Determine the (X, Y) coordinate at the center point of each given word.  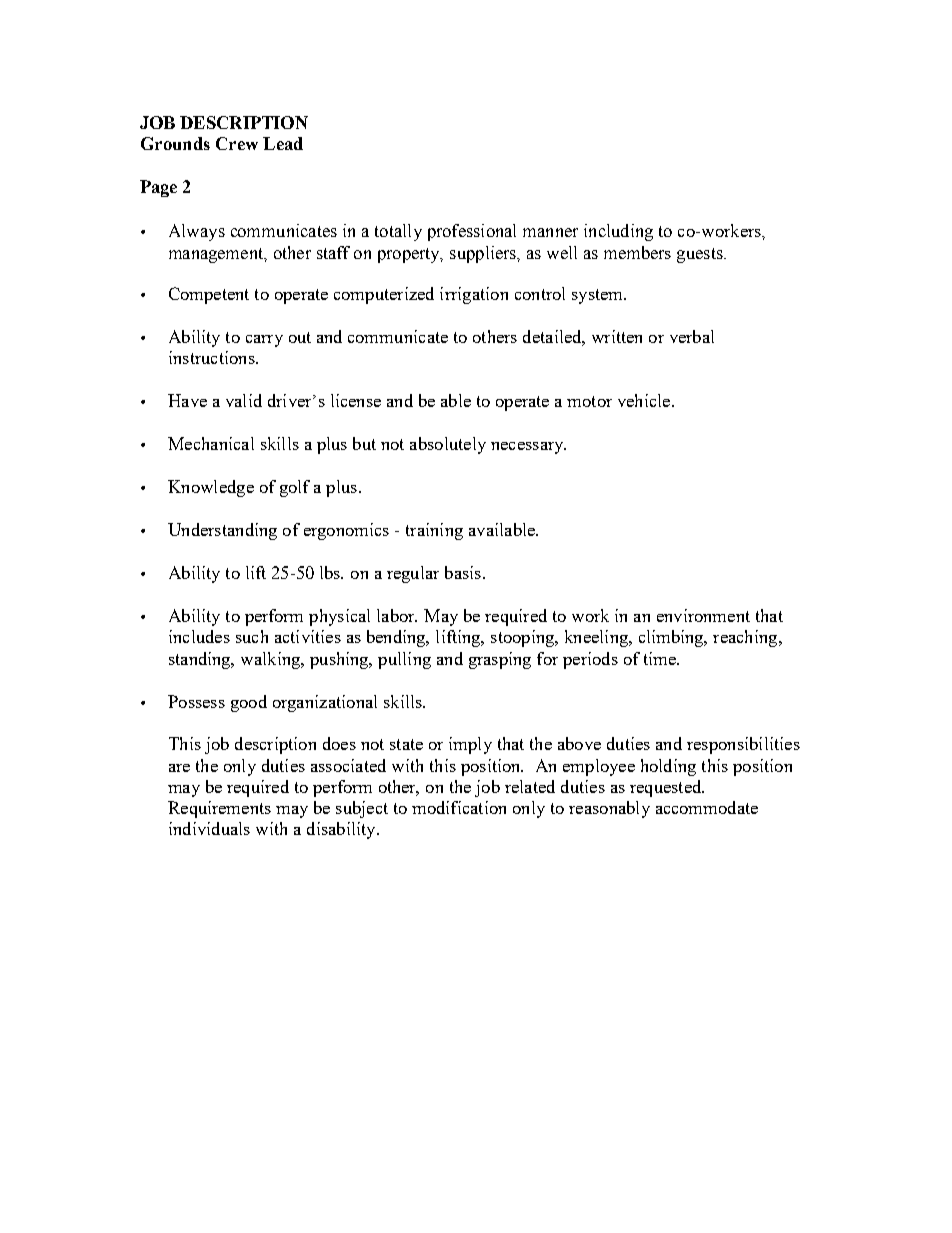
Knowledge (211, 488)
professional (472, 232)
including (618, 232)
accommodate (707, 807)
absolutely (448, 445)
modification (459, 807)
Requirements (219, 809)
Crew (237, 143)
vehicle (645, 400)
